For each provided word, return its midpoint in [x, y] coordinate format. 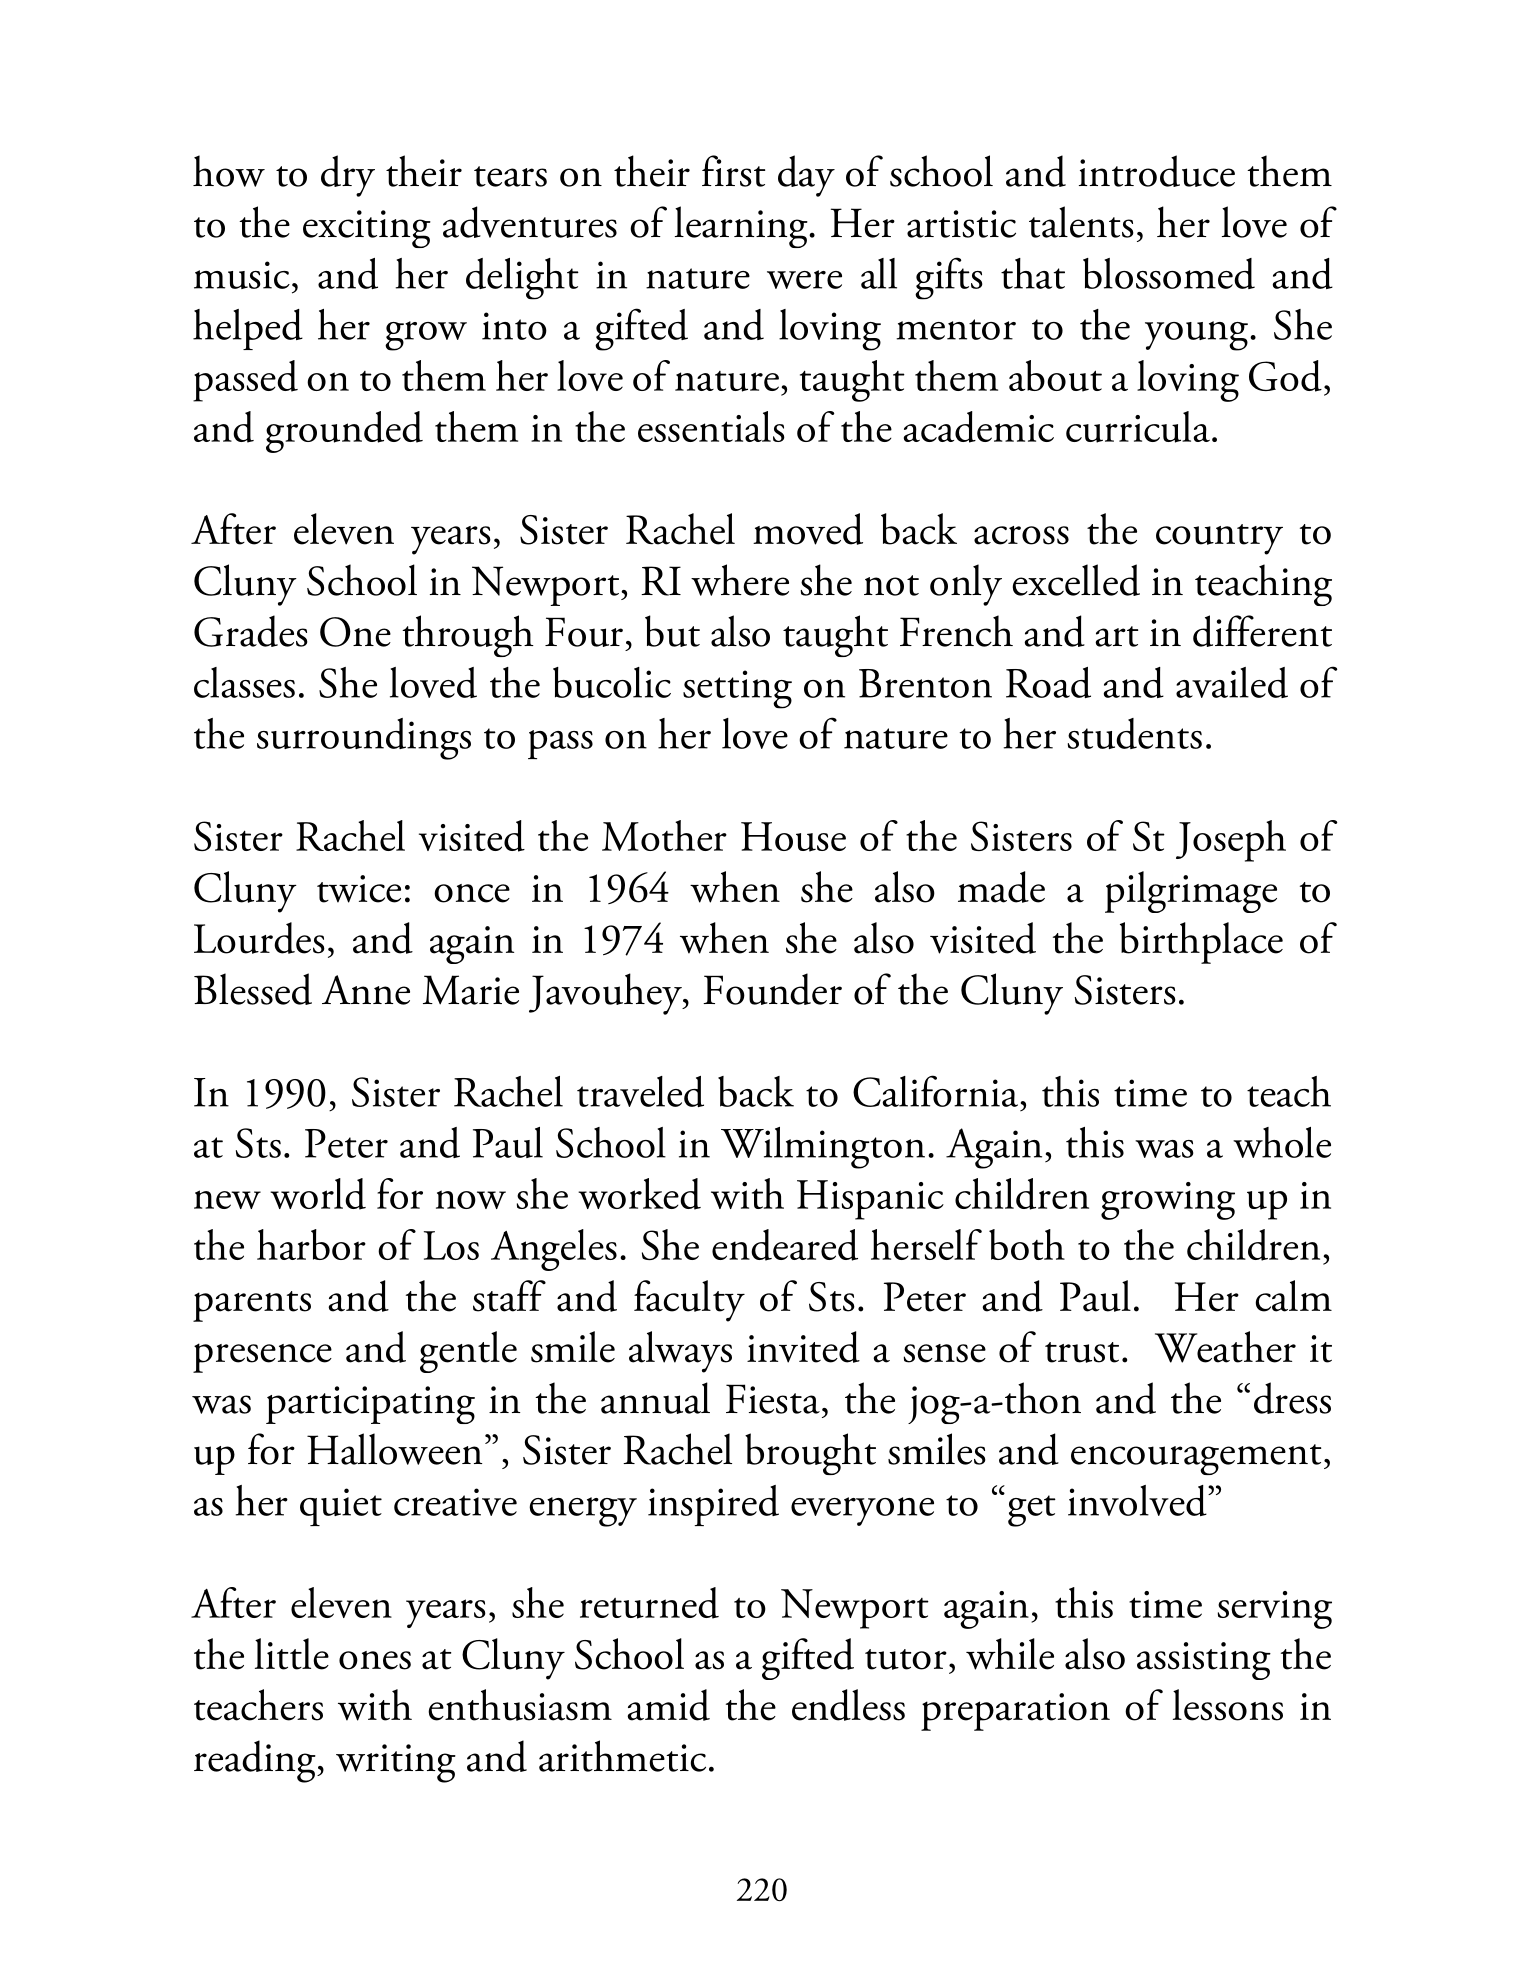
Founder [772, 989]
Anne [366, 990]
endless [848, 1705]
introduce [1157, 171]
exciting [367, 229]
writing [396, 1763]
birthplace [1201, 943]
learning [742, 227]
